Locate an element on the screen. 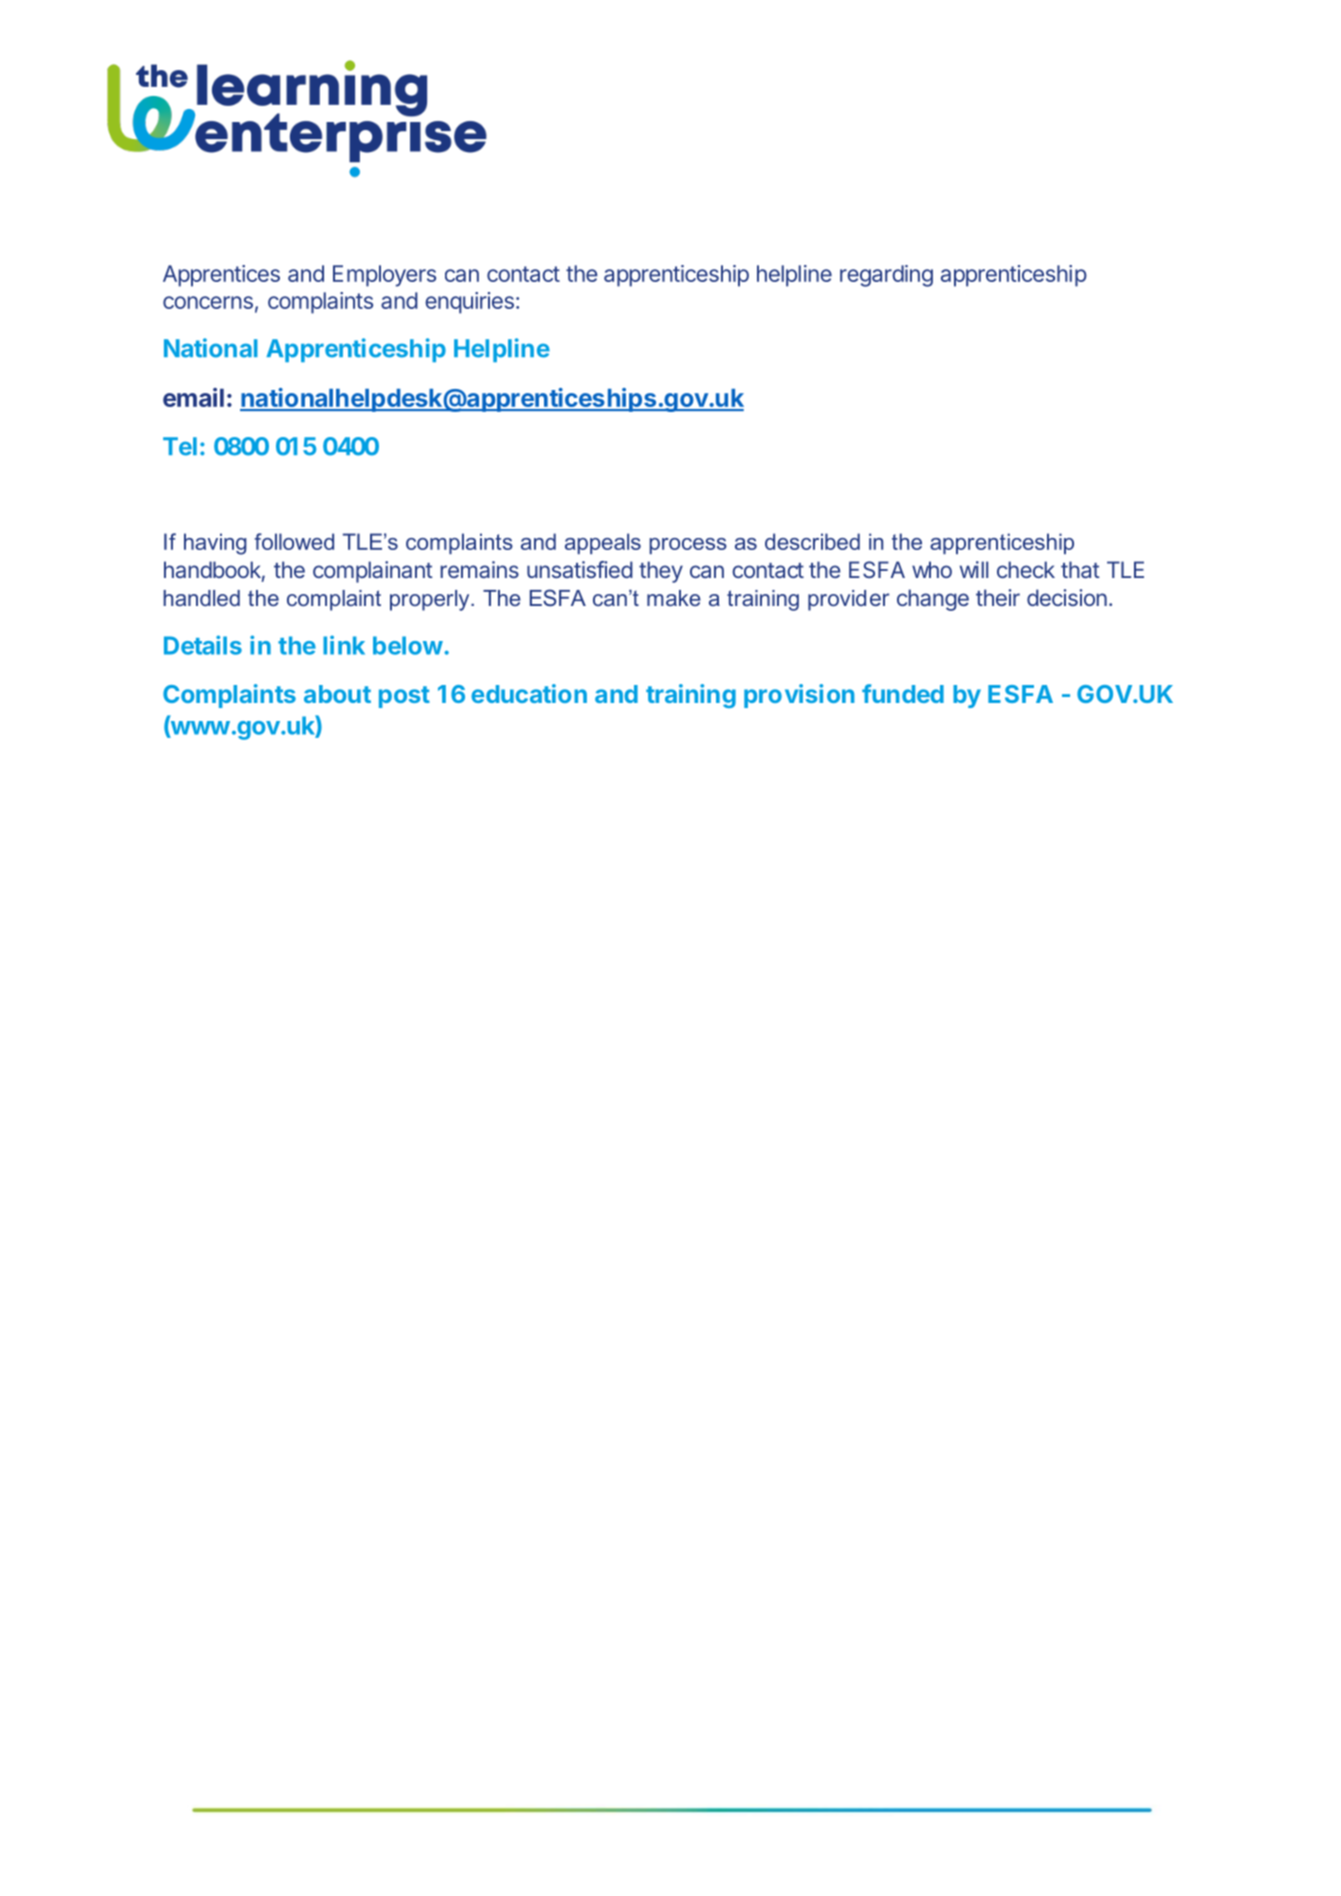 This screenshot has width=1341, height=1896. funded is located at coordinates (903, 693).
